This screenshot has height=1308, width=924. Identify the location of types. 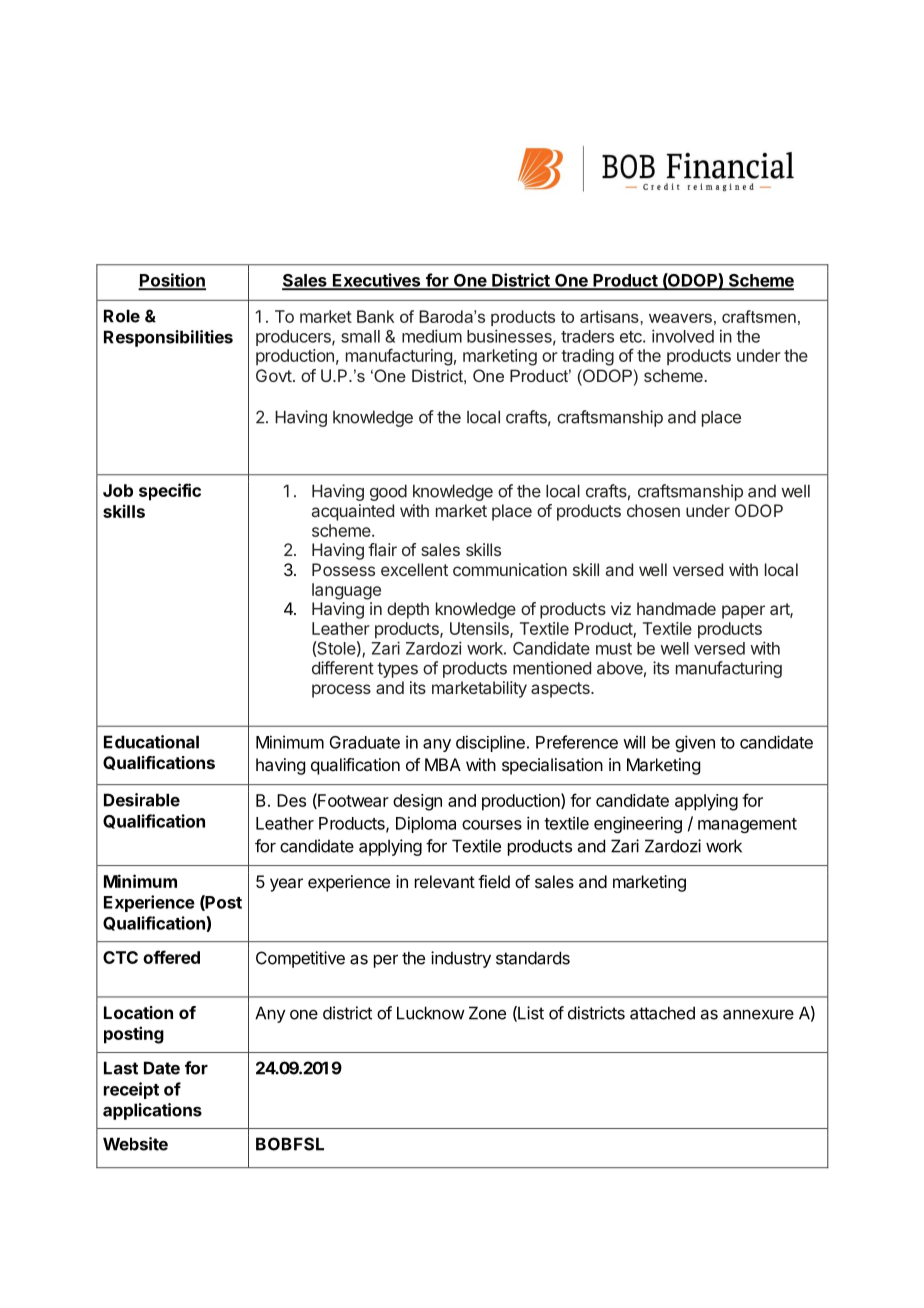
(397, 670).
